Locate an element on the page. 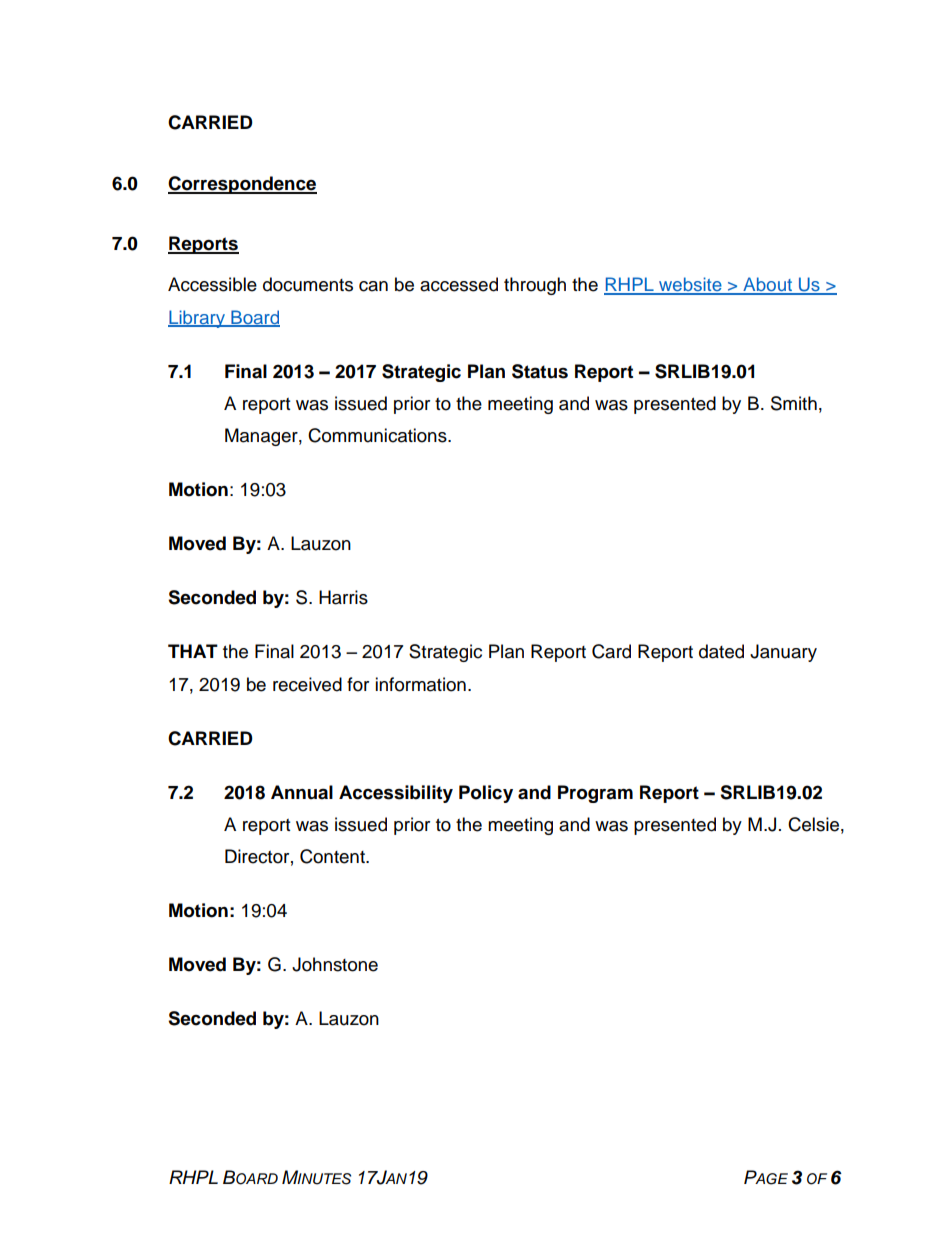 The width and height of the page is (952, 1233). Harris is located at coordinates (343, 597).
